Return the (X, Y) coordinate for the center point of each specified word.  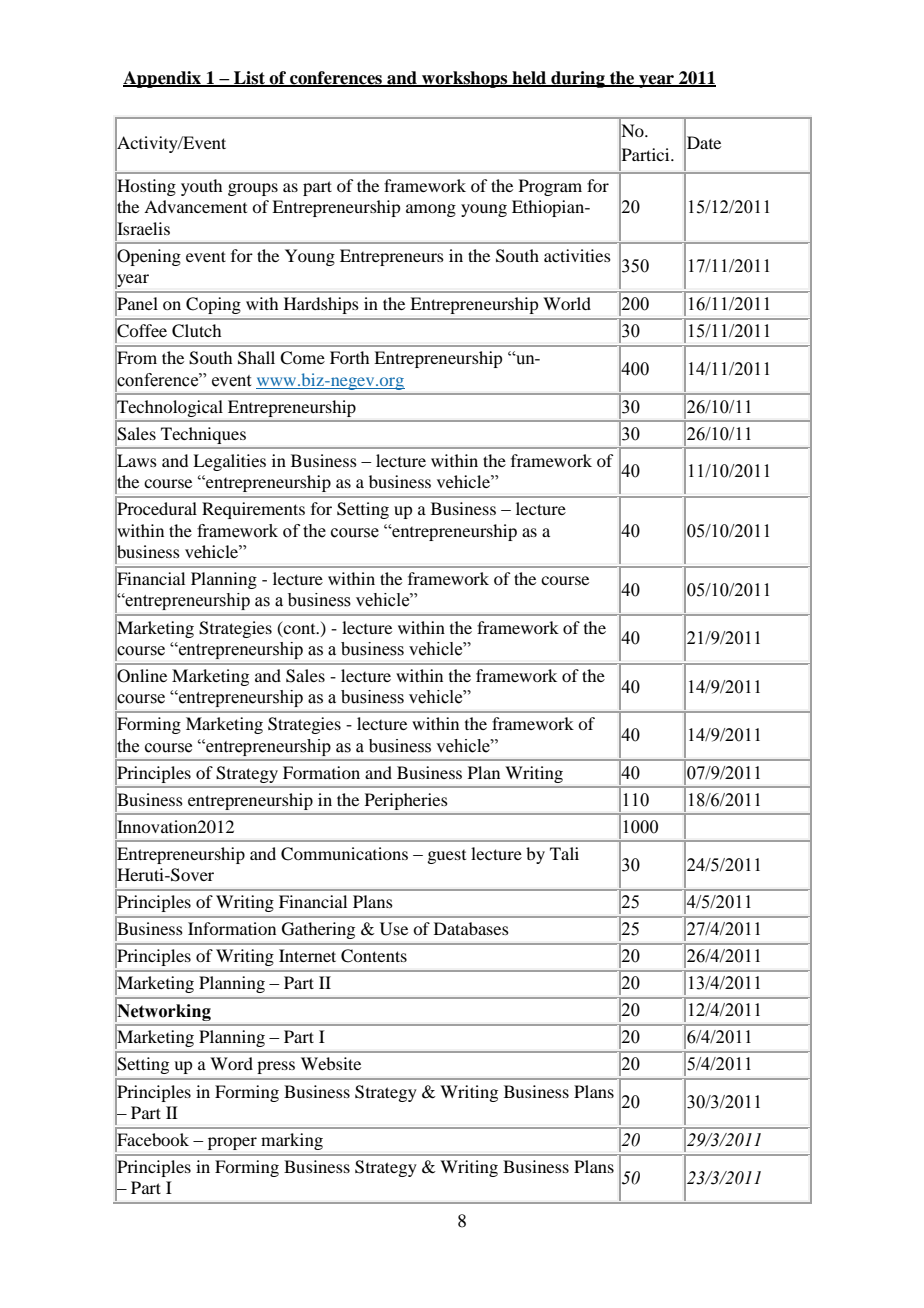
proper (232, 1143)
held (529, 78)
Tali (564, 853)
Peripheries (406, 801)
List (249, 78)
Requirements (253, 510)
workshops (465, 79)
